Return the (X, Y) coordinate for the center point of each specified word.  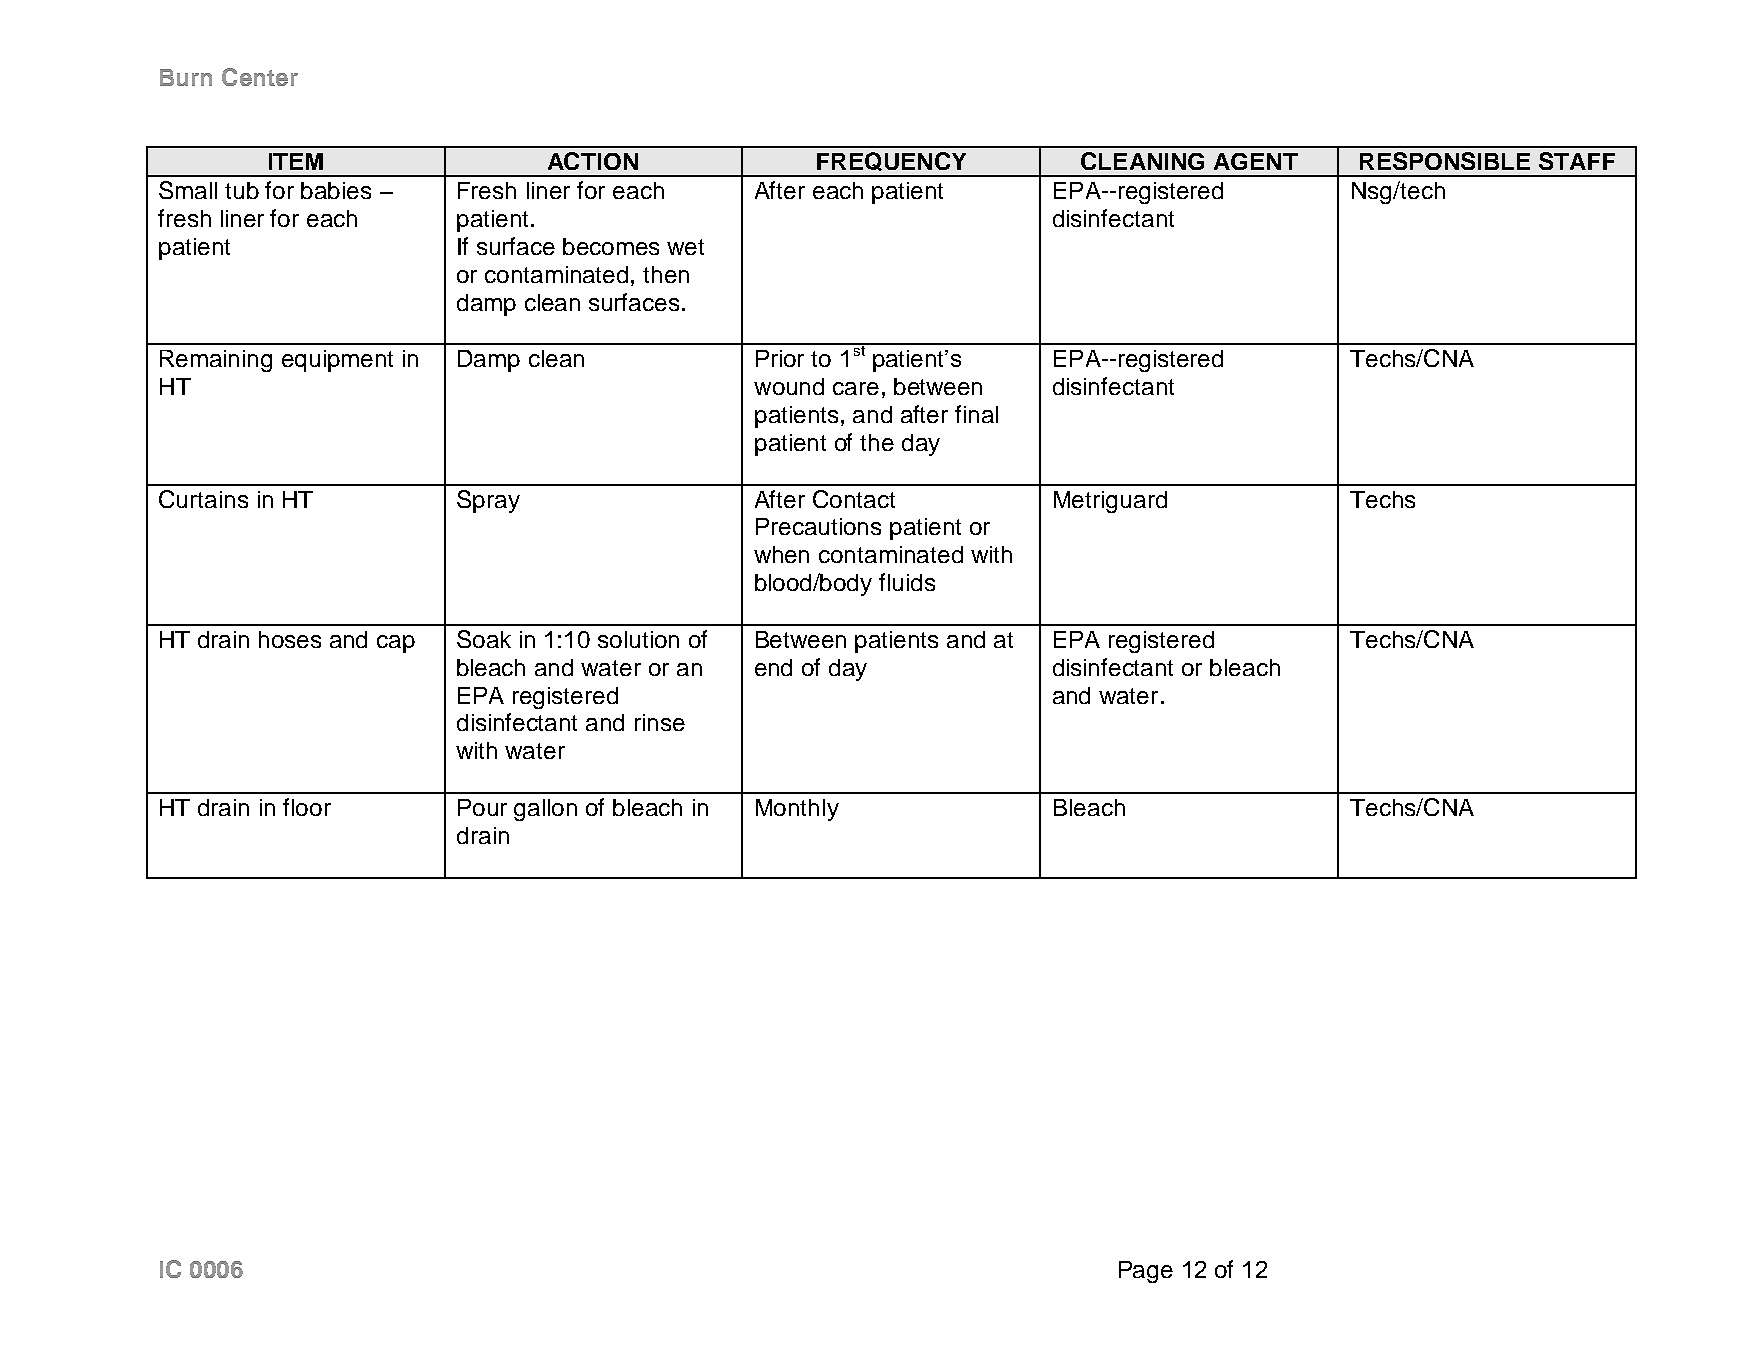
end (773, 667)
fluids (907, 582)
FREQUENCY (891, 161)
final (976, 414)
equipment (337, 361)
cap (396, 644)
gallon (545, 810)
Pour (482, 807)
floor (307, 807)
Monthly (797, 810)
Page (1146, 1272)
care (856, 388)
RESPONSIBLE (1445, 161)
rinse (660, 722)
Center (260, 77)
